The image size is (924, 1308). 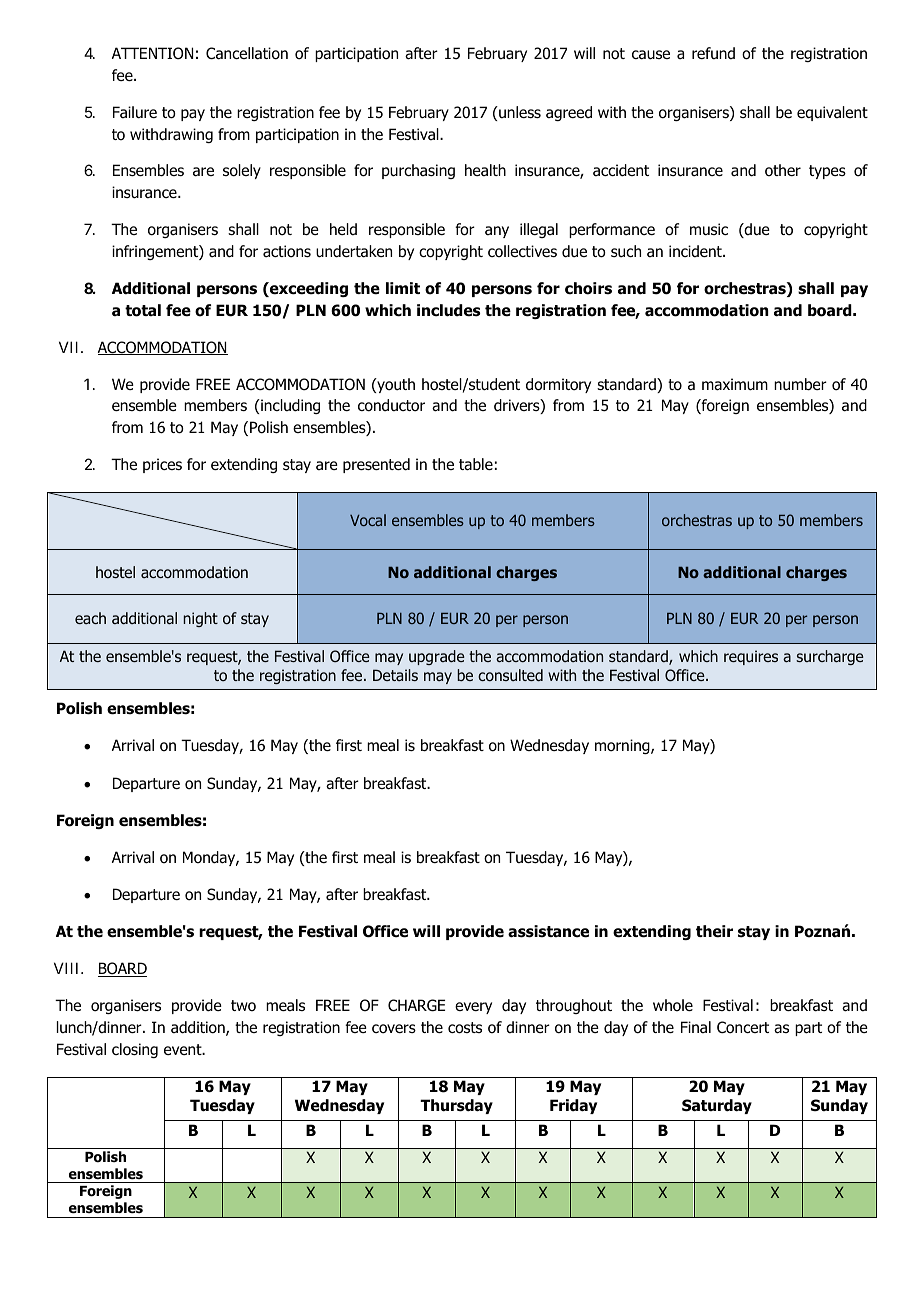 I want to click on night, so click(x=200, y=619).
